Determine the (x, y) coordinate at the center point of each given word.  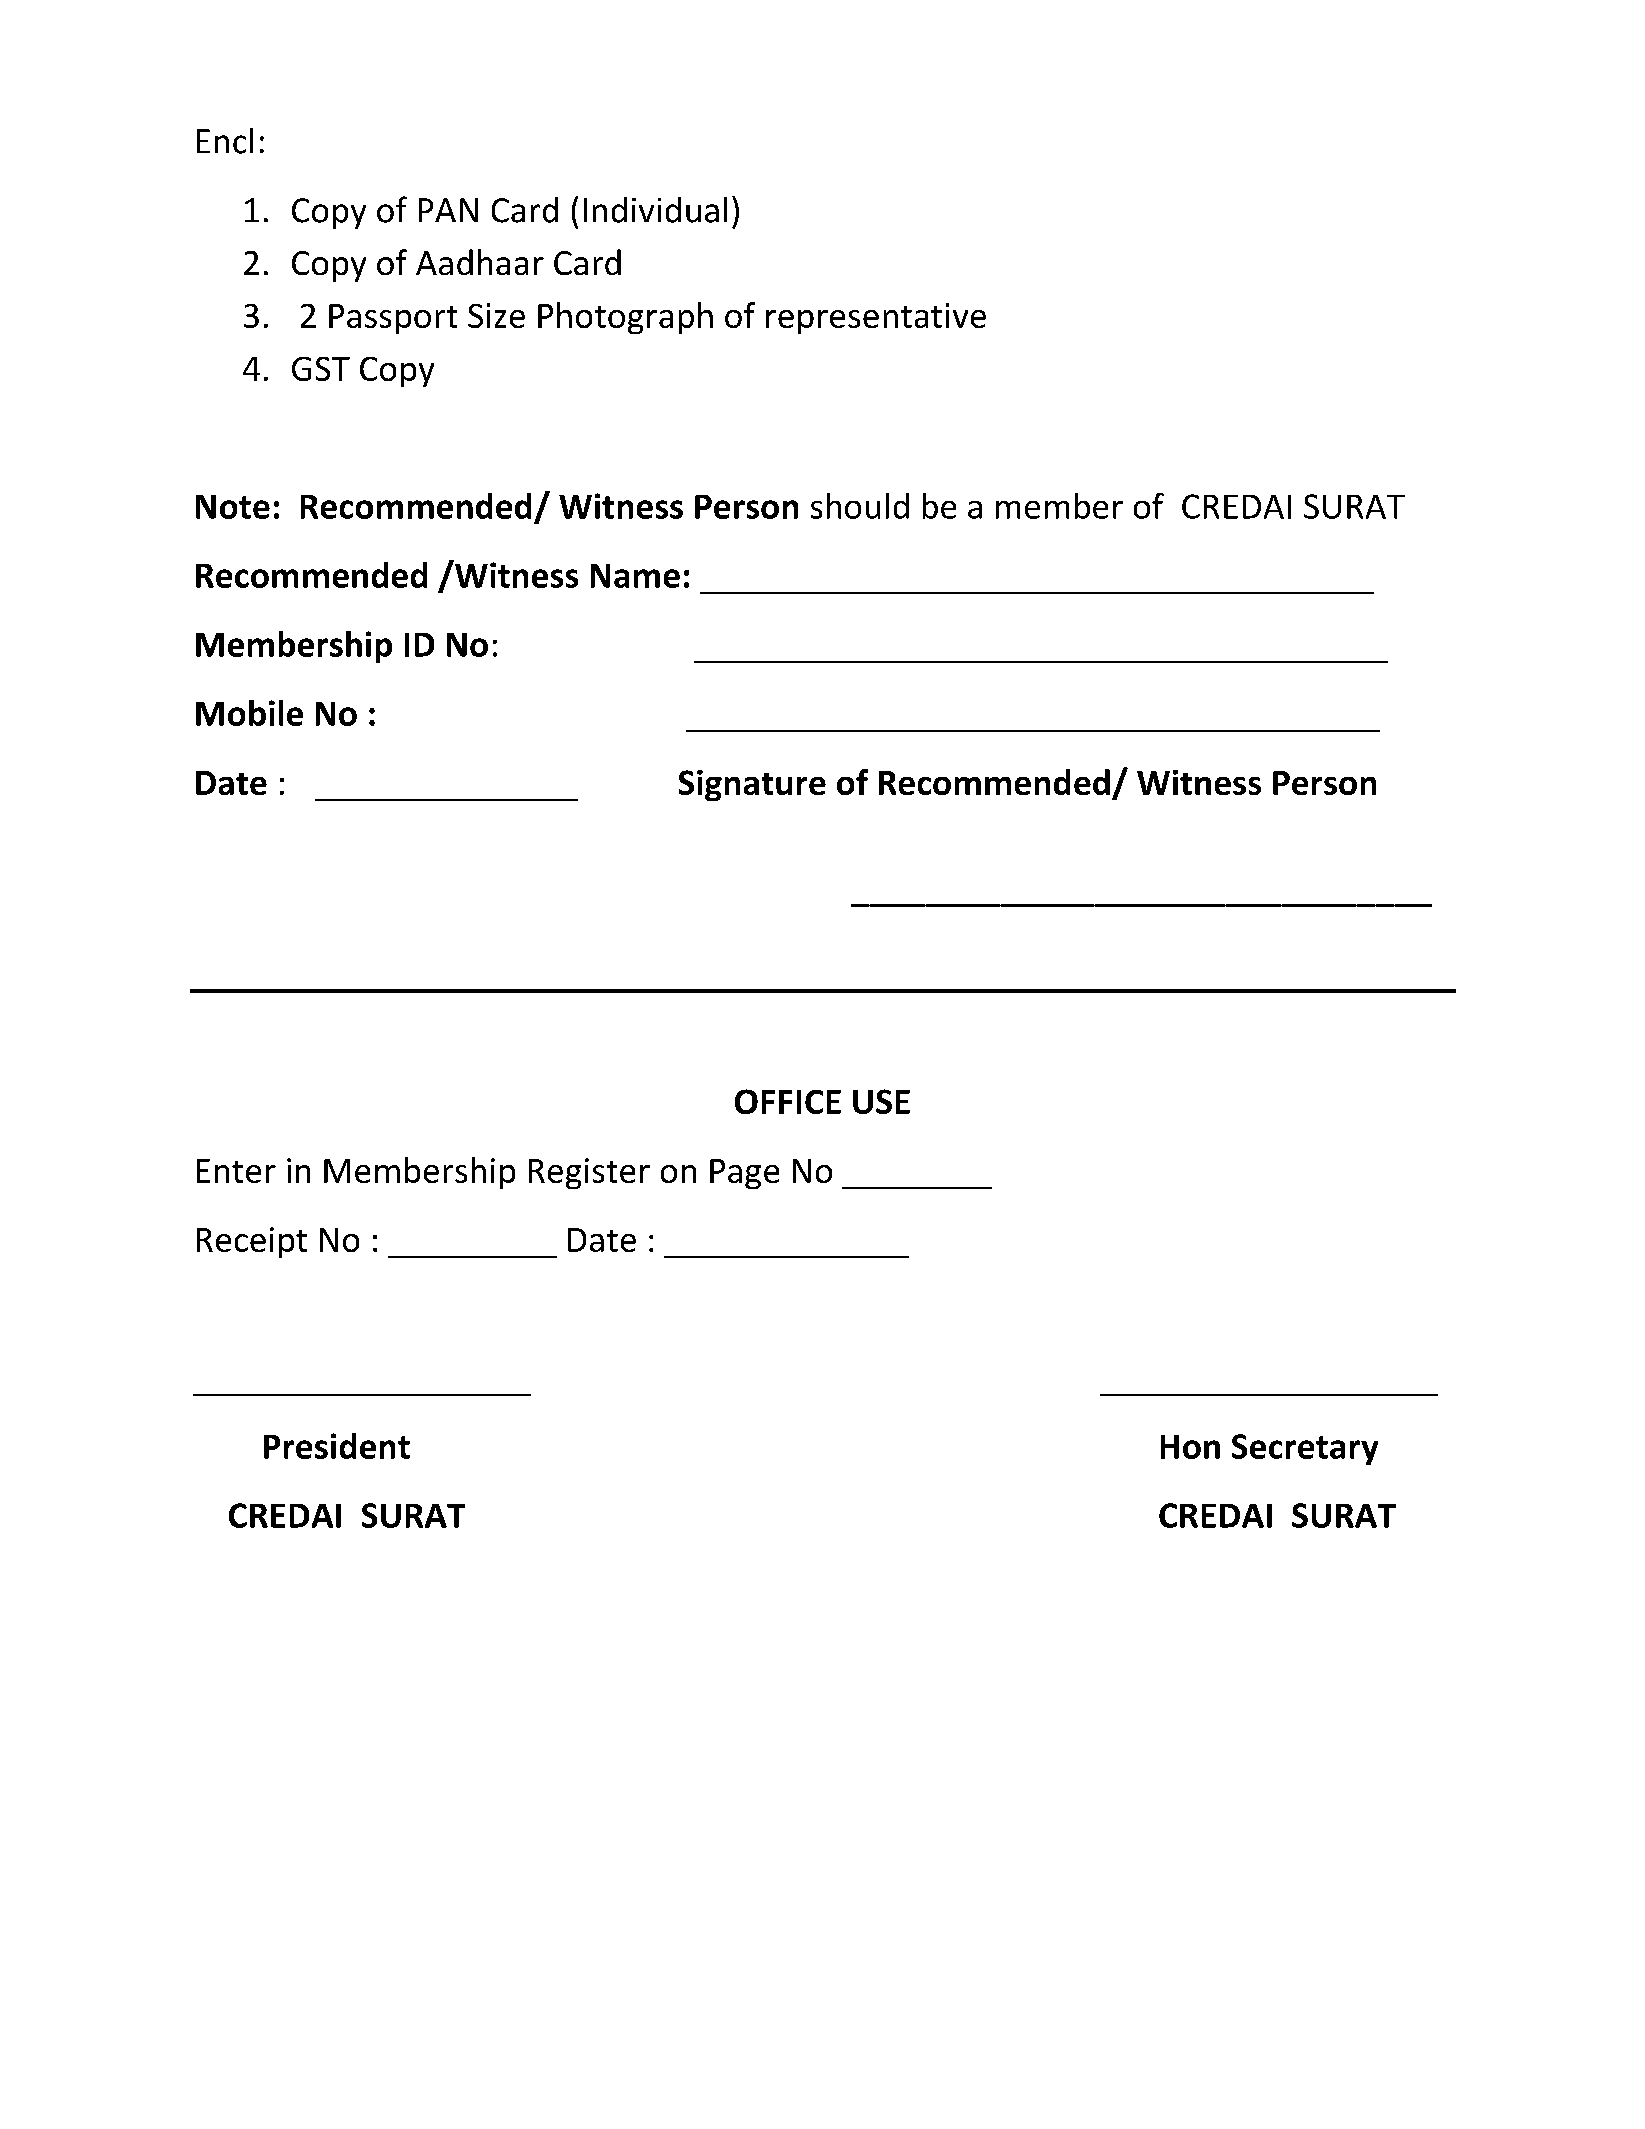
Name (635, 576)
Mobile (249, 713)
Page (744, 1174)
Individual (655, 210)
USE (881, 1101)
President (337, 1446)
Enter (236, 1171)
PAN (448, 210)
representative (876, 318)
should (860, 506)
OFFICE (788, 1101)
